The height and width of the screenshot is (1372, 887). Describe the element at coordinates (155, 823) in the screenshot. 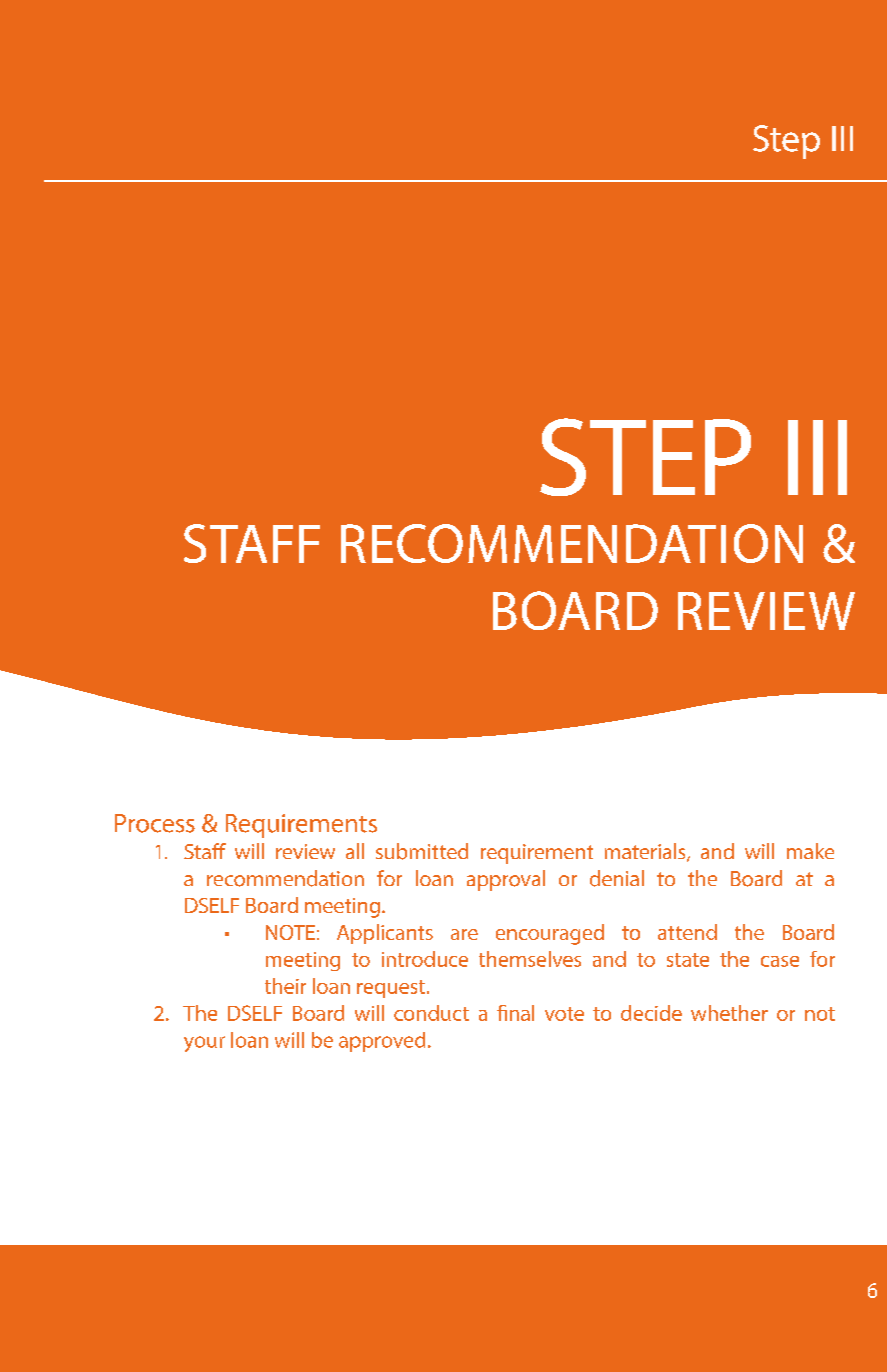

I see `Process` at that location.
